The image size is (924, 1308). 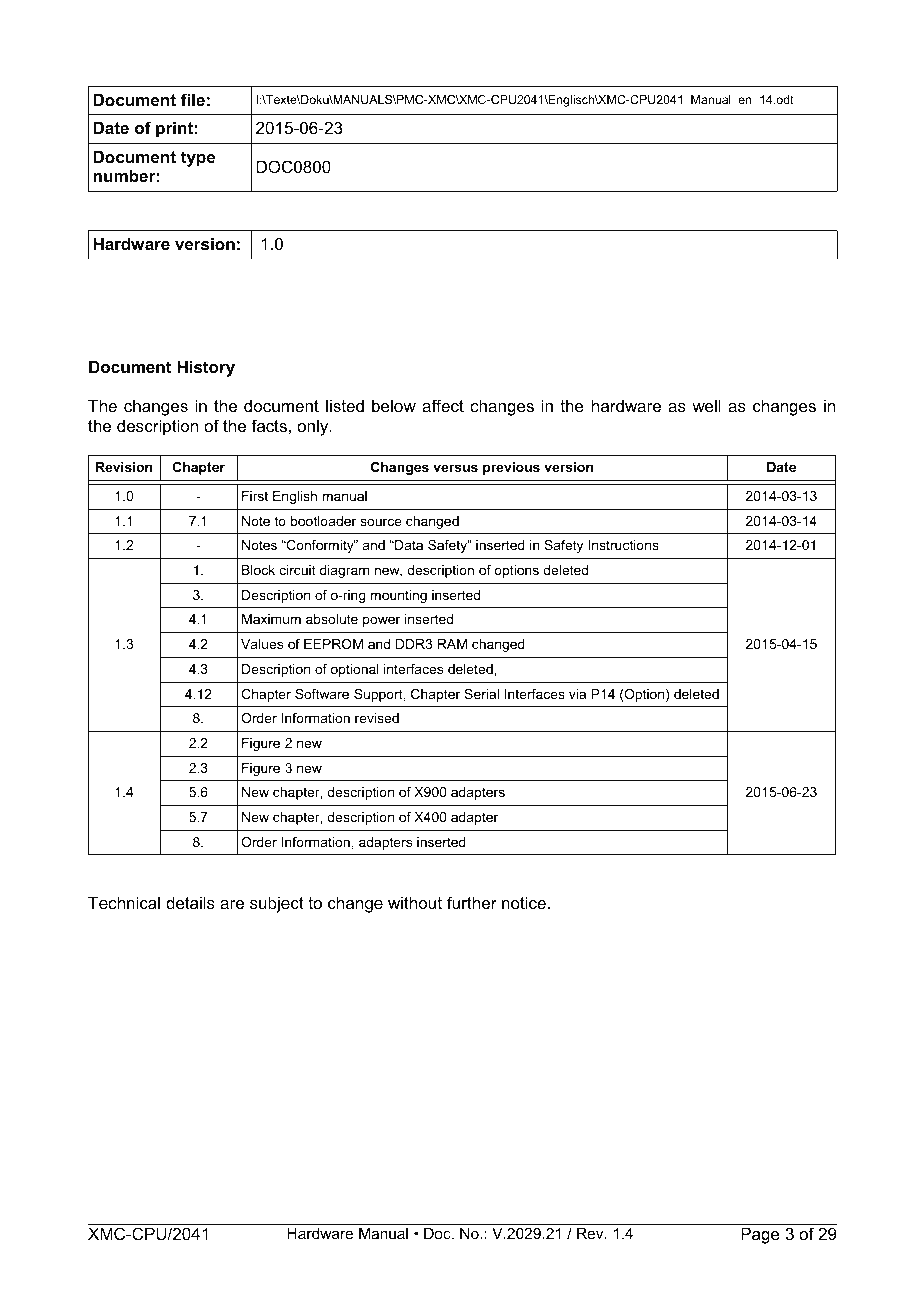 I want to click on Block, so click(x=258, y=570).
